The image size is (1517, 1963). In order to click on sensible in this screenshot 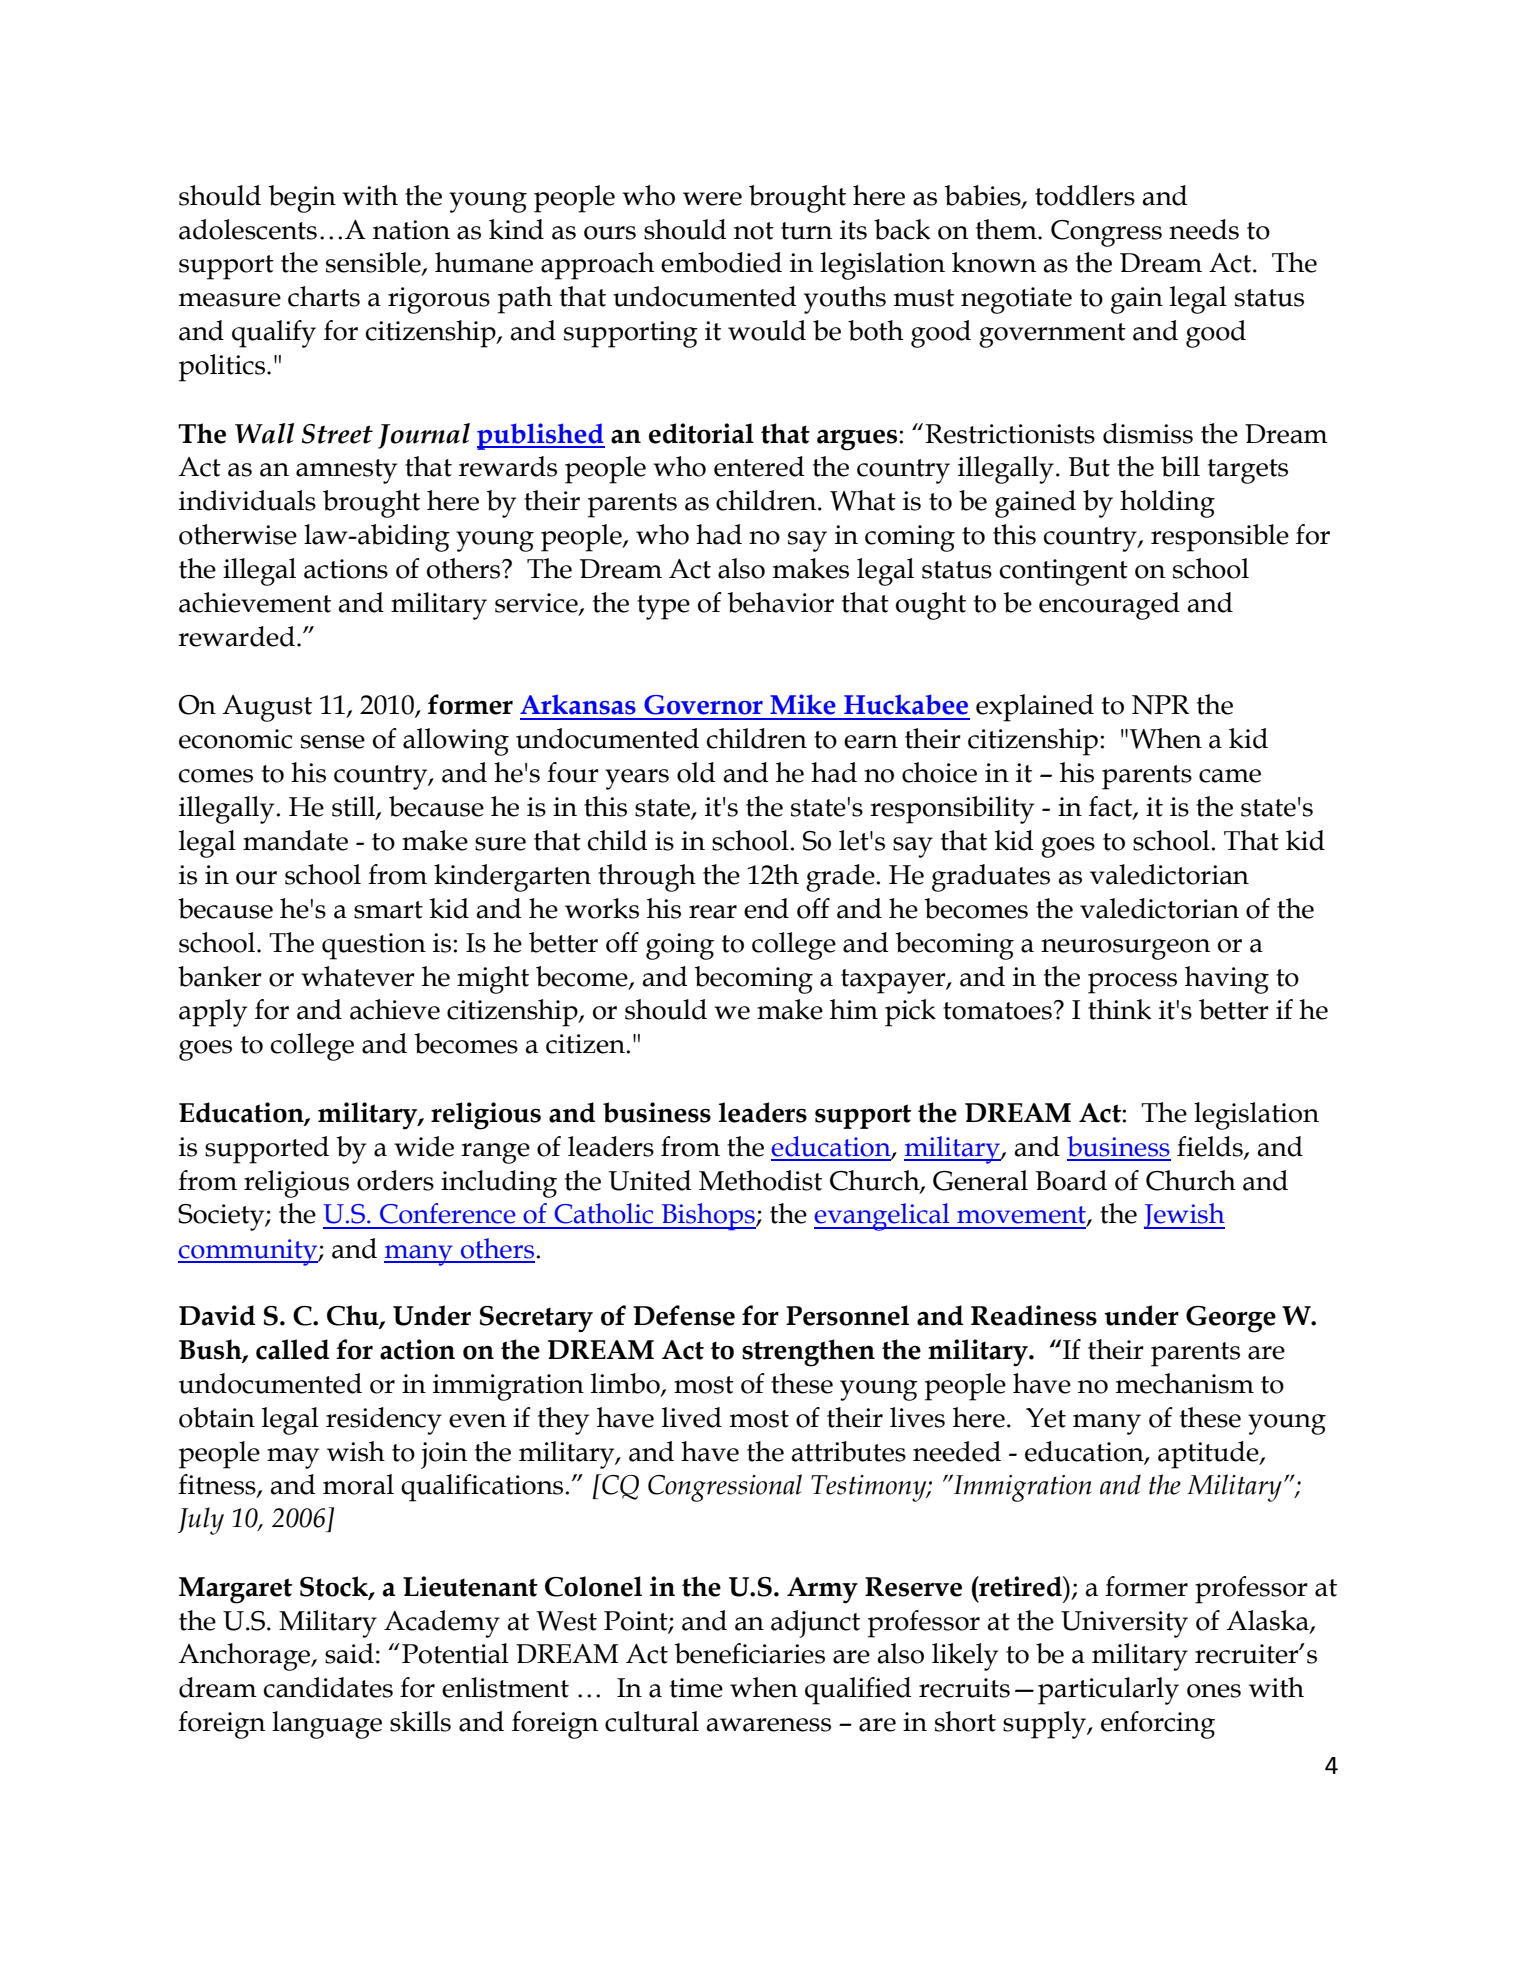, I will do `click(374, 263)`.
